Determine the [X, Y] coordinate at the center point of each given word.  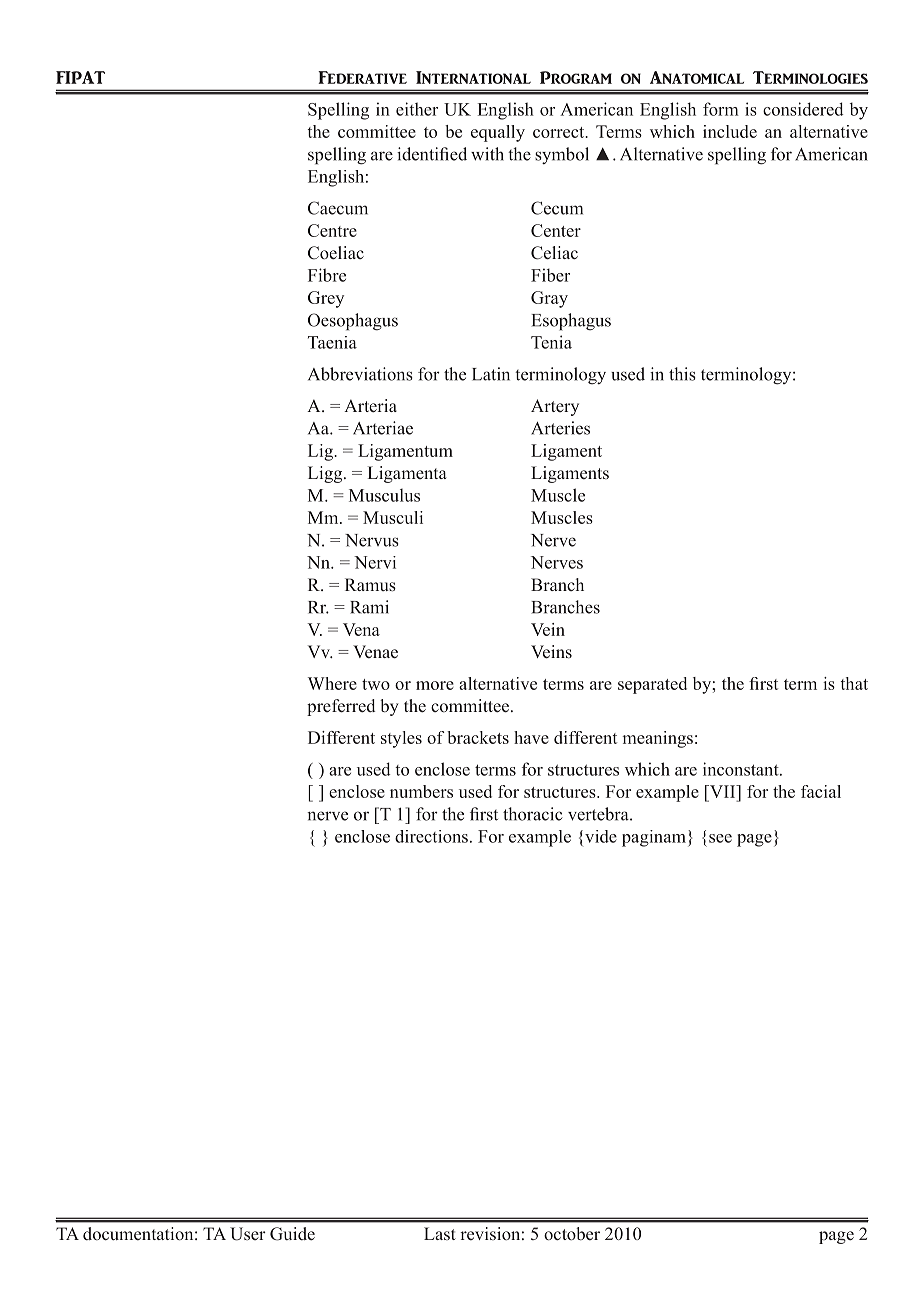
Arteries [560, 428]
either [417, 109]
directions [431, 836]
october [572, 1234]
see [720, 838]
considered [803, 109]
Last [440, 1233]
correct [560, 132]
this [682, 374]
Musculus [384, 495]
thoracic [533, 814]
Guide [292, 1234]
